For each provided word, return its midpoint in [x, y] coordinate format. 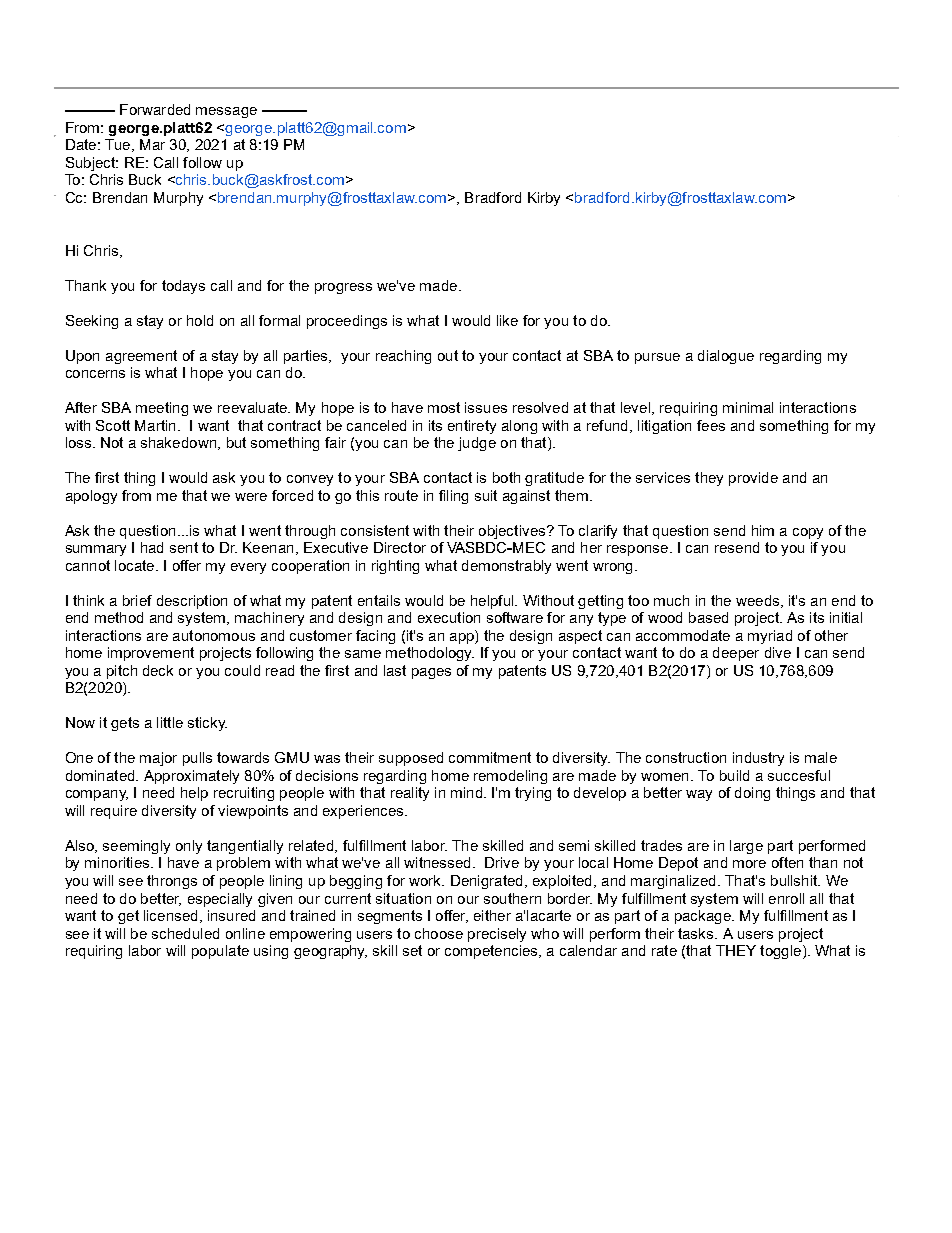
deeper [736, 654]
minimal [748, 407]
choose [439, 933]
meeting [162, 409]
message [226, 112]
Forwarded [155, 109]
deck [158, 670]
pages [431, 673]
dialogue [726, 357]
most [444, 407]
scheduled [185, 933]
